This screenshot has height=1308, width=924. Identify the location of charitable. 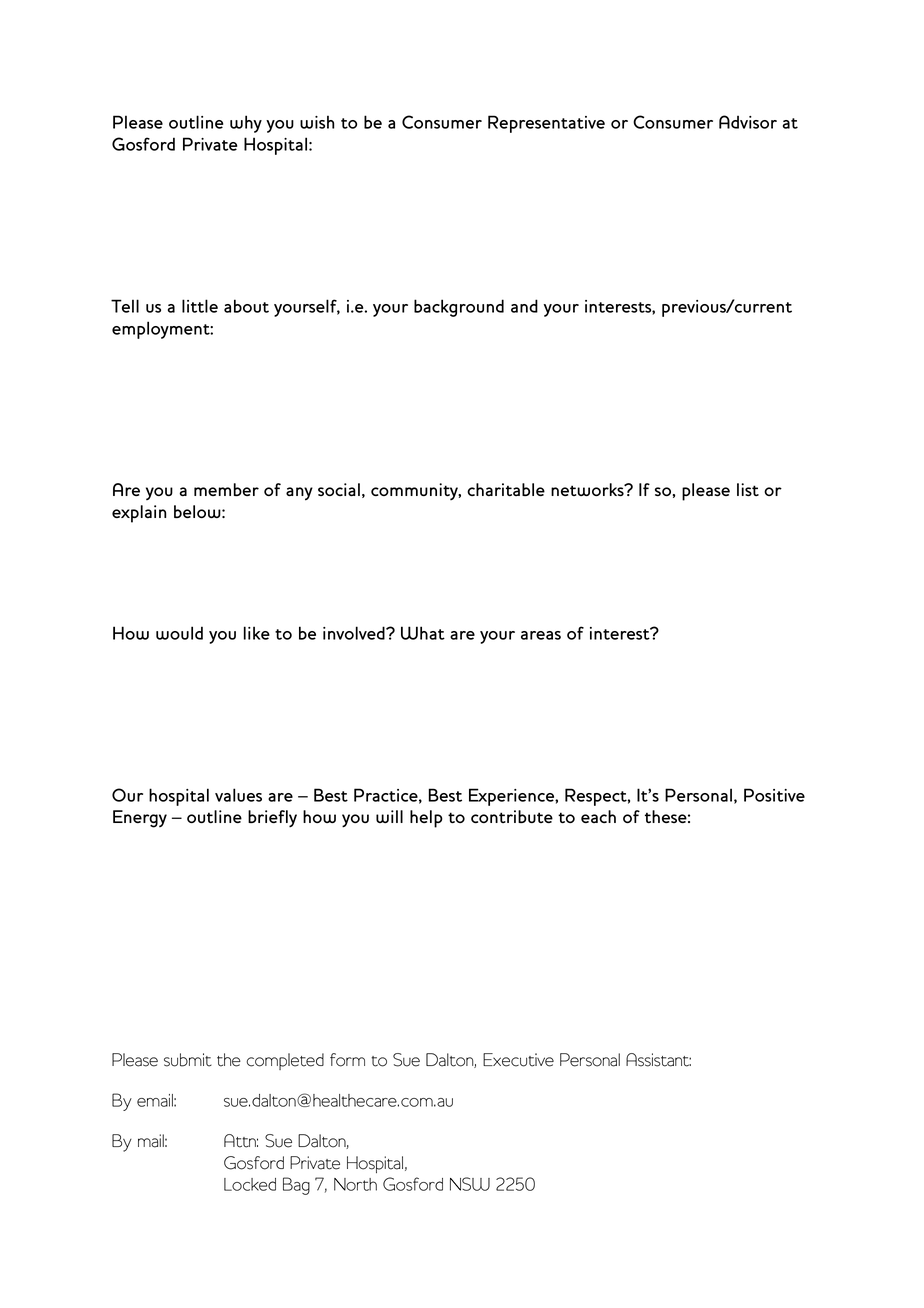
(506, 489).
